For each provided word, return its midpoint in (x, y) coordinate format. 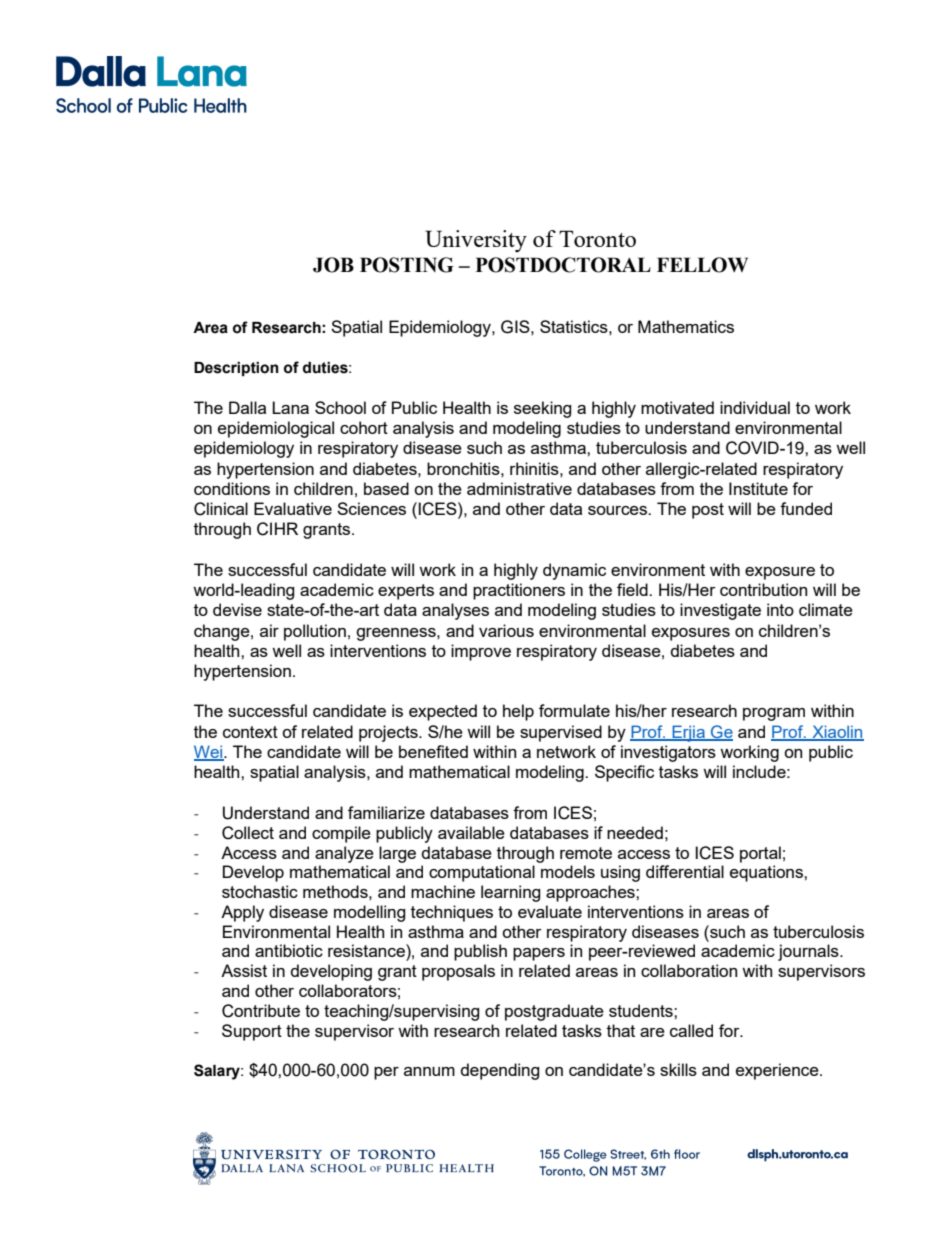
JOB (333, 265)
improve (481, 652)
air (269, 630)
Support (252, 1032)
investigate (720, 611)
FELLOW (702, 265)
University (476, 241)
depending (500, 1071)
